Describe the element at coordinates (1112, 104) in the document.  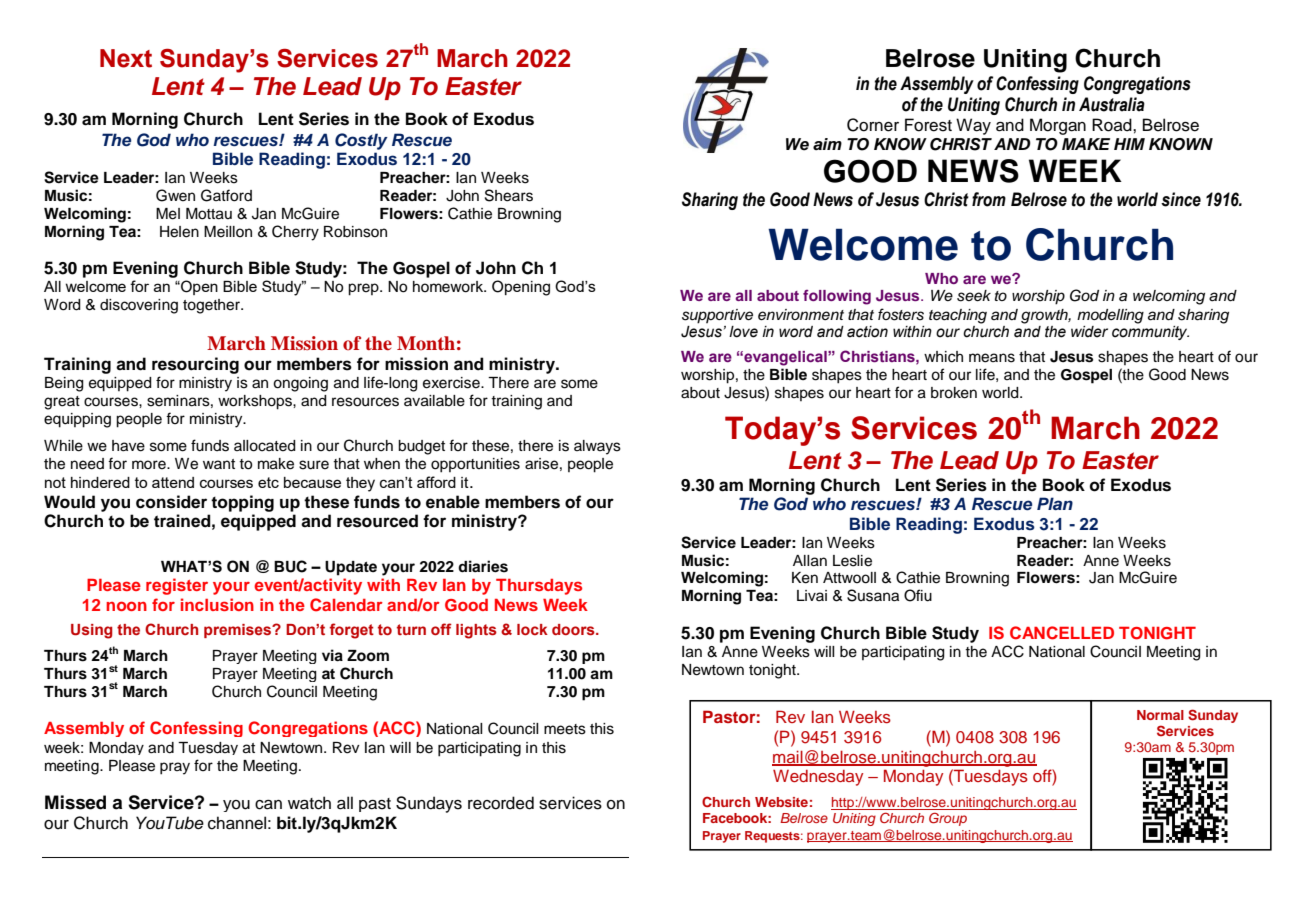
I see `Australia` at that location.
